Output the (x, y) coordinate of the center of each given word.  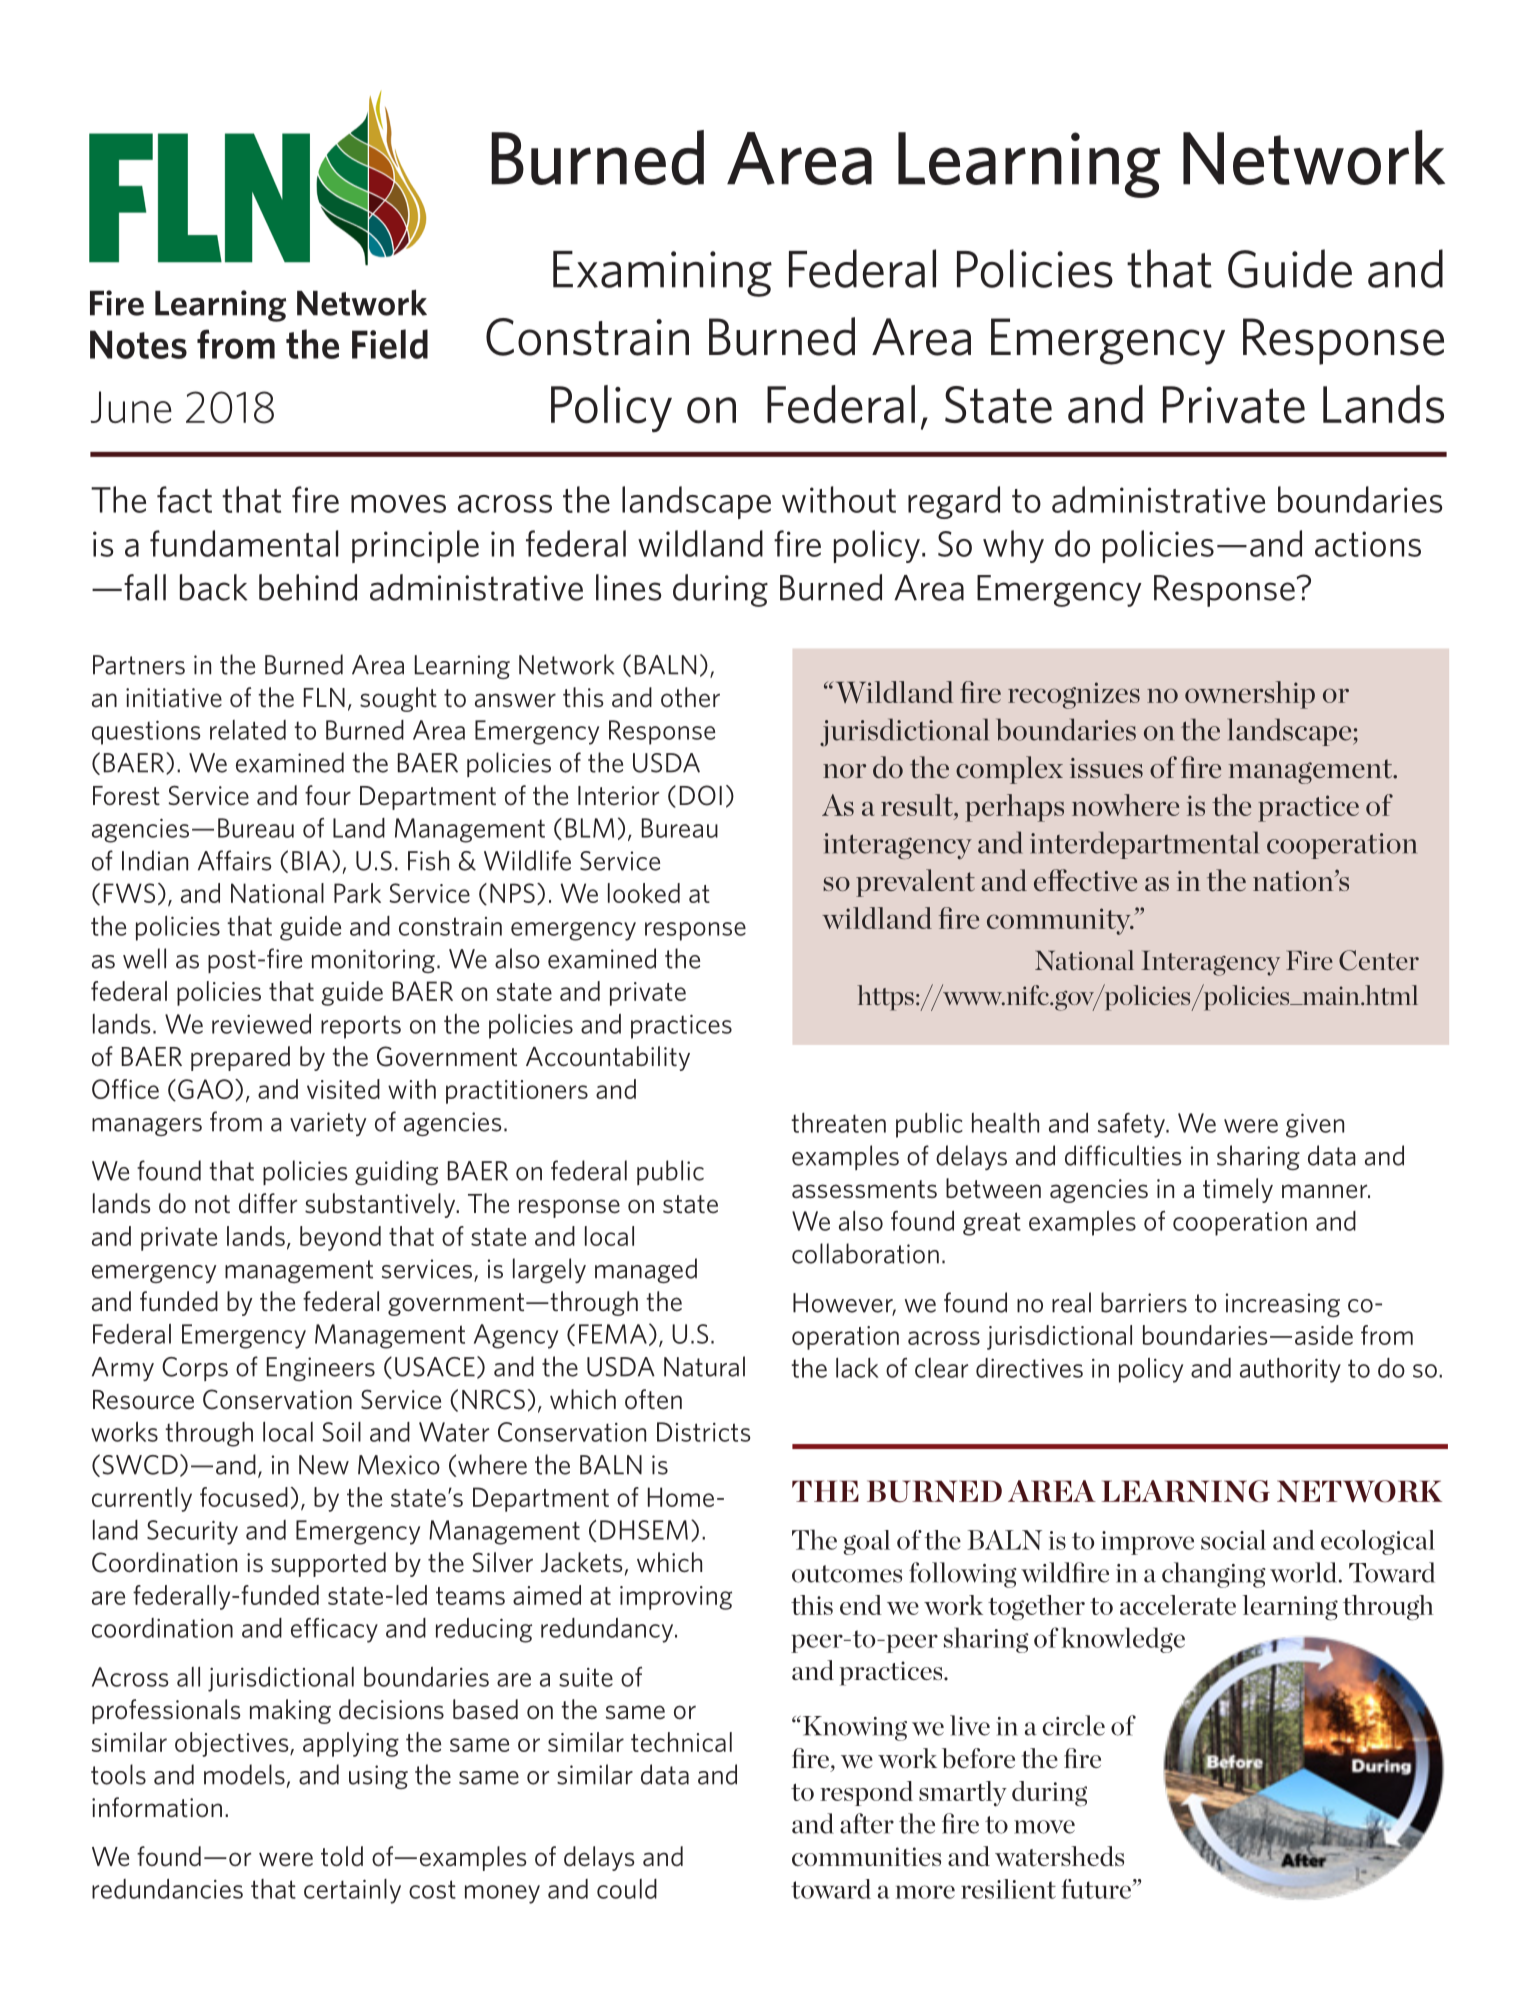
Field (390, 344)
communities (866, 1857)
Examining (662, 274)
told (342, 1856)
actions (1368, 544)
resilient (1008, 1889)
